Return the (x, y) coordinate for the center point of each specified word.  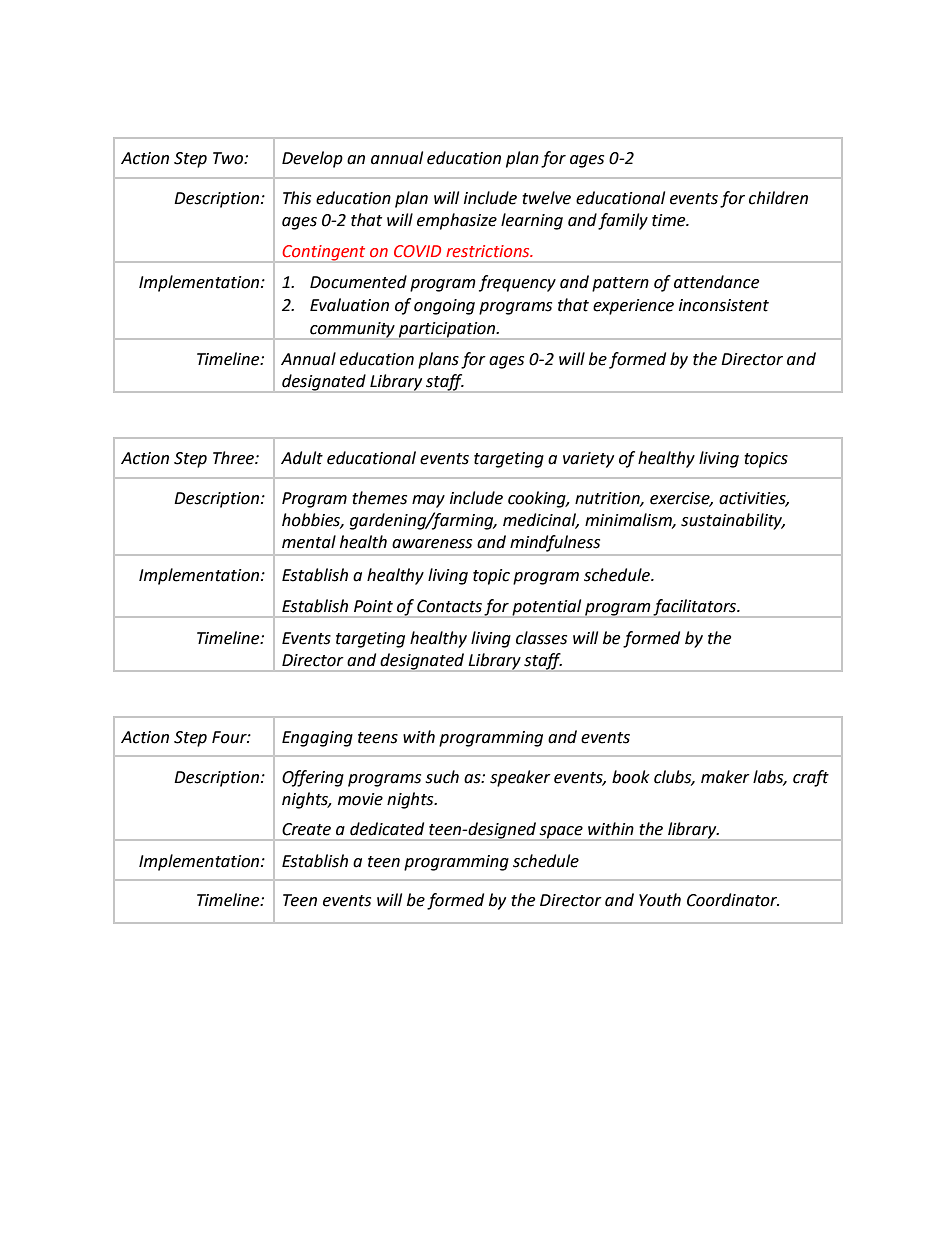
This (297, 198)
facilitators (695, 608)
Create (306, 829)
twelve (546, 198)
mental (309, 542)
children (778, 198)
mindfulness (555, 543)
